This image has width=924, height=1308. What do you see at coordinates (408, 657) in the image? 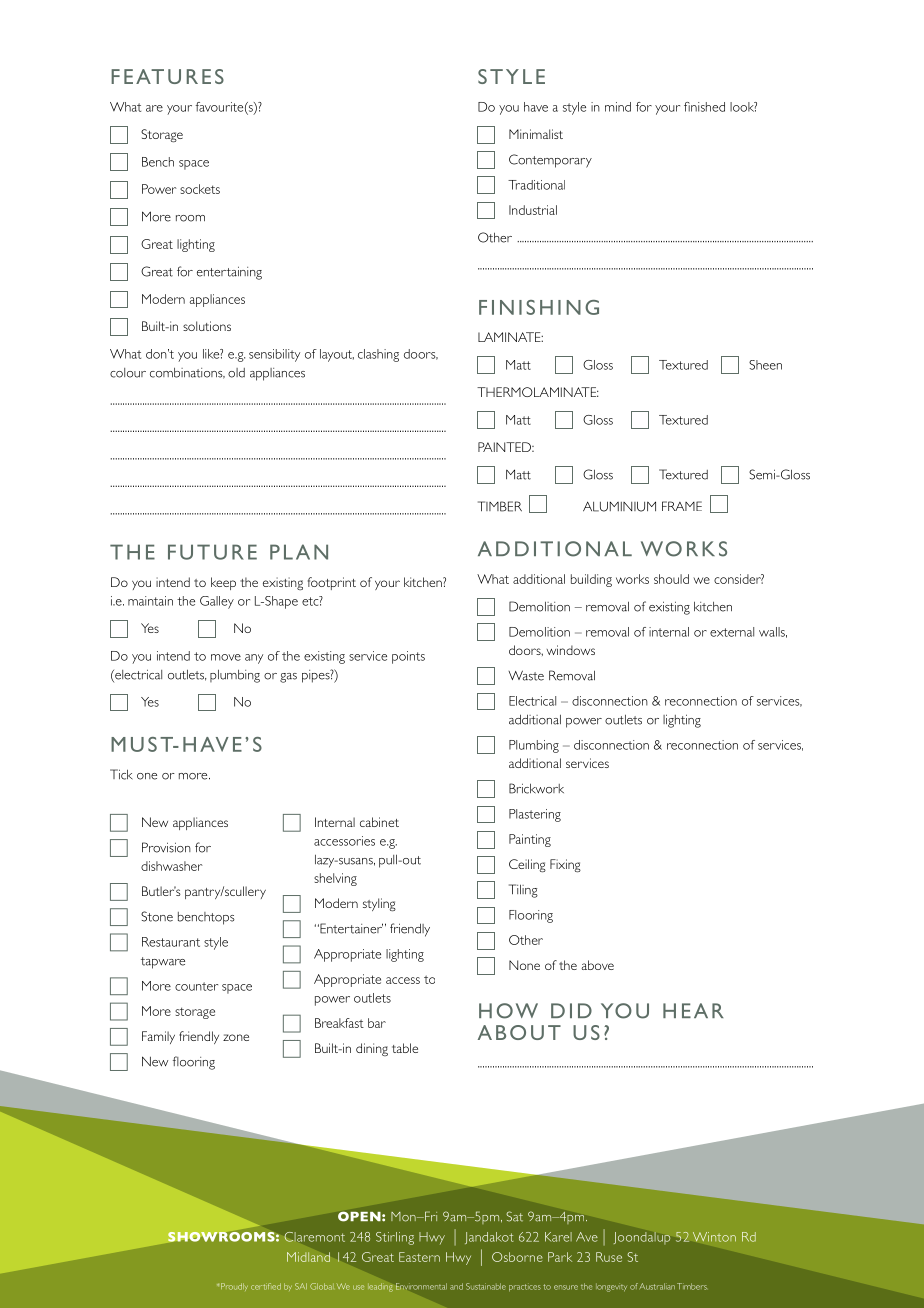
I see `points` at bounding box center [408, 657].
